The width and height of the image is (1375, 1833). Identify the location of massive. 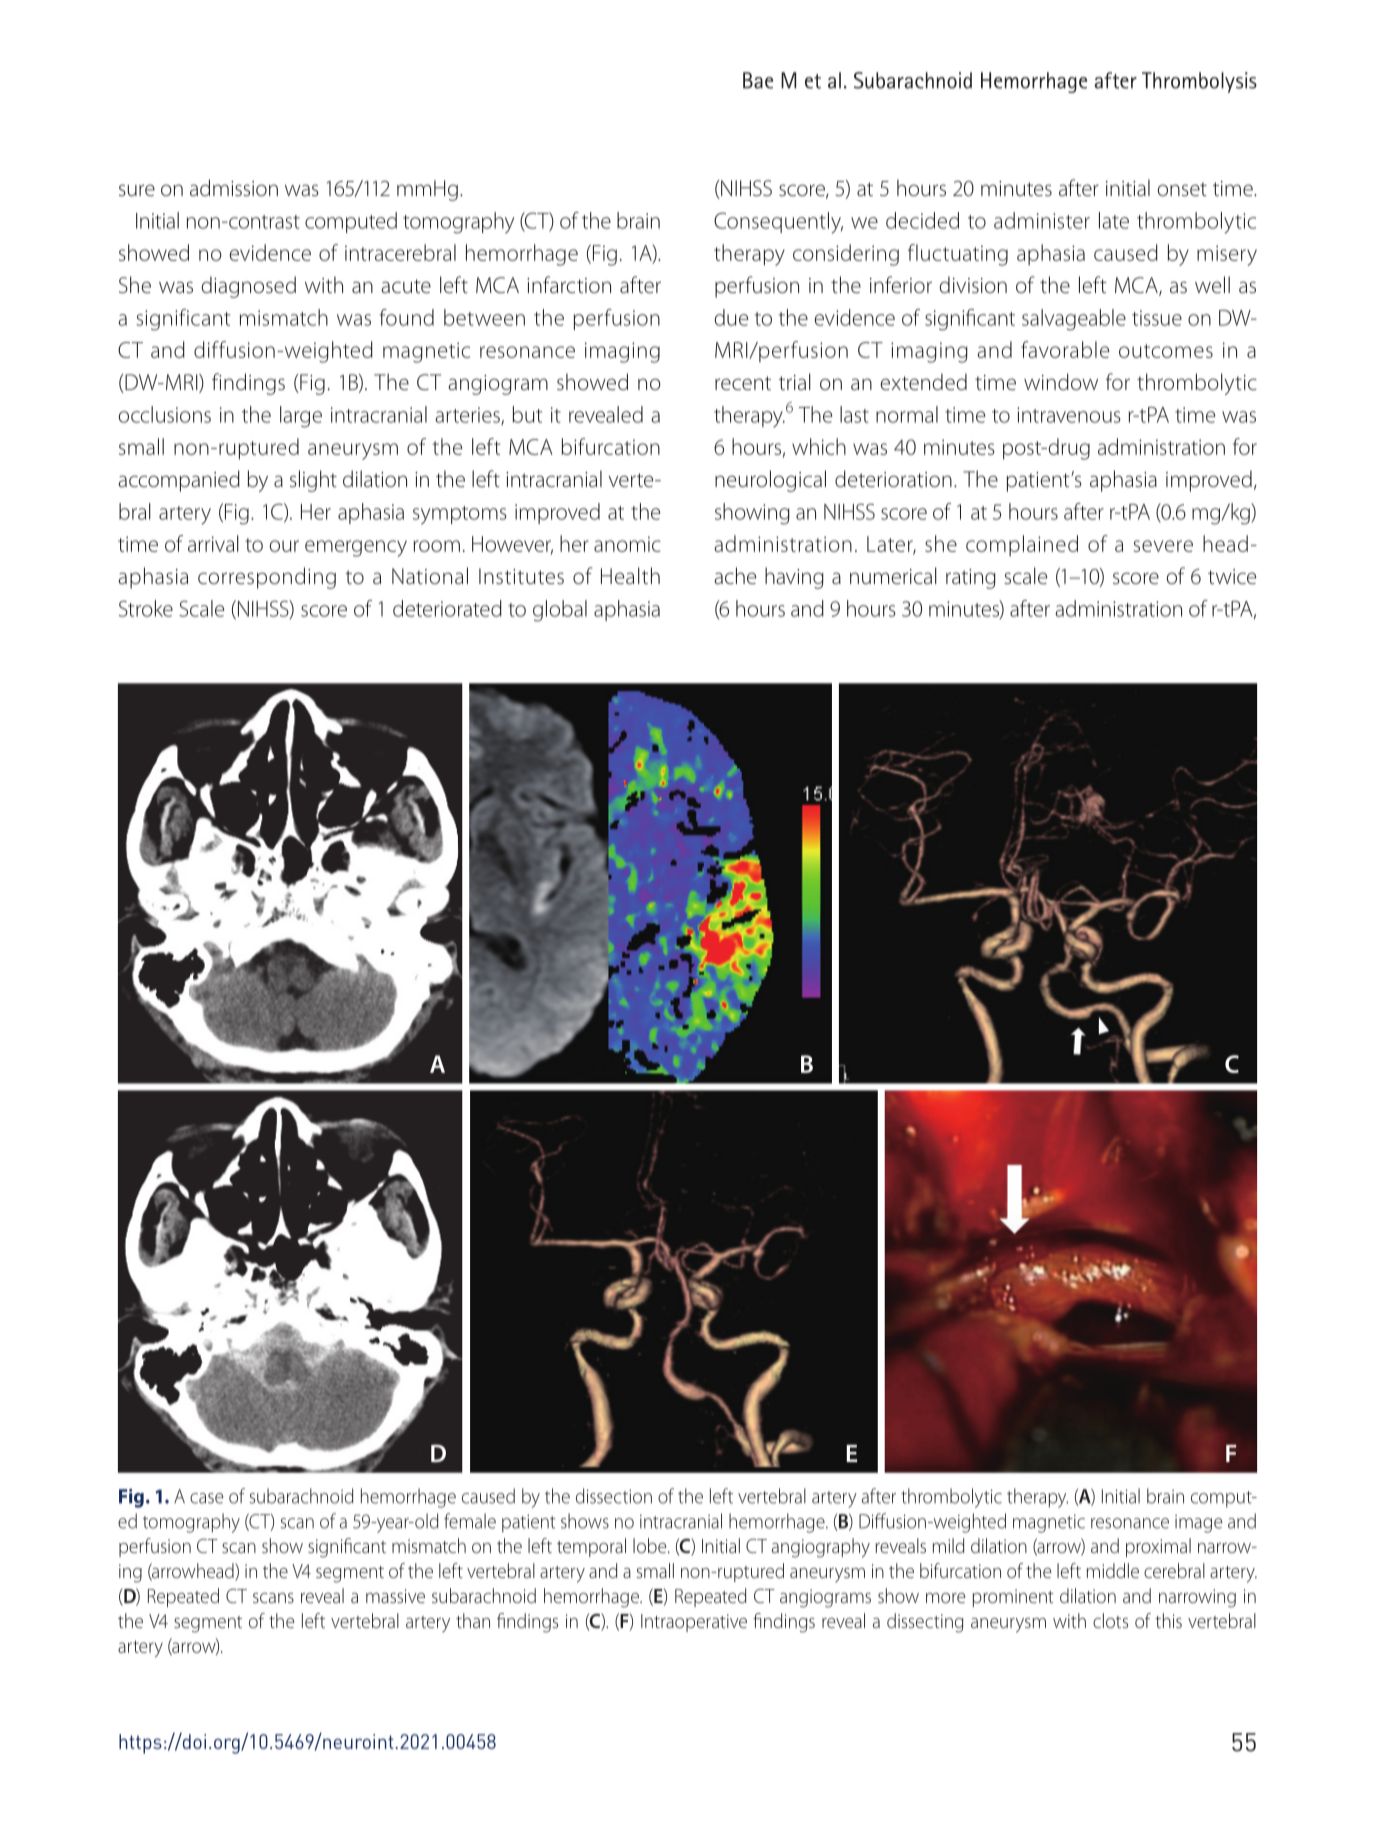
(395, 1596).
